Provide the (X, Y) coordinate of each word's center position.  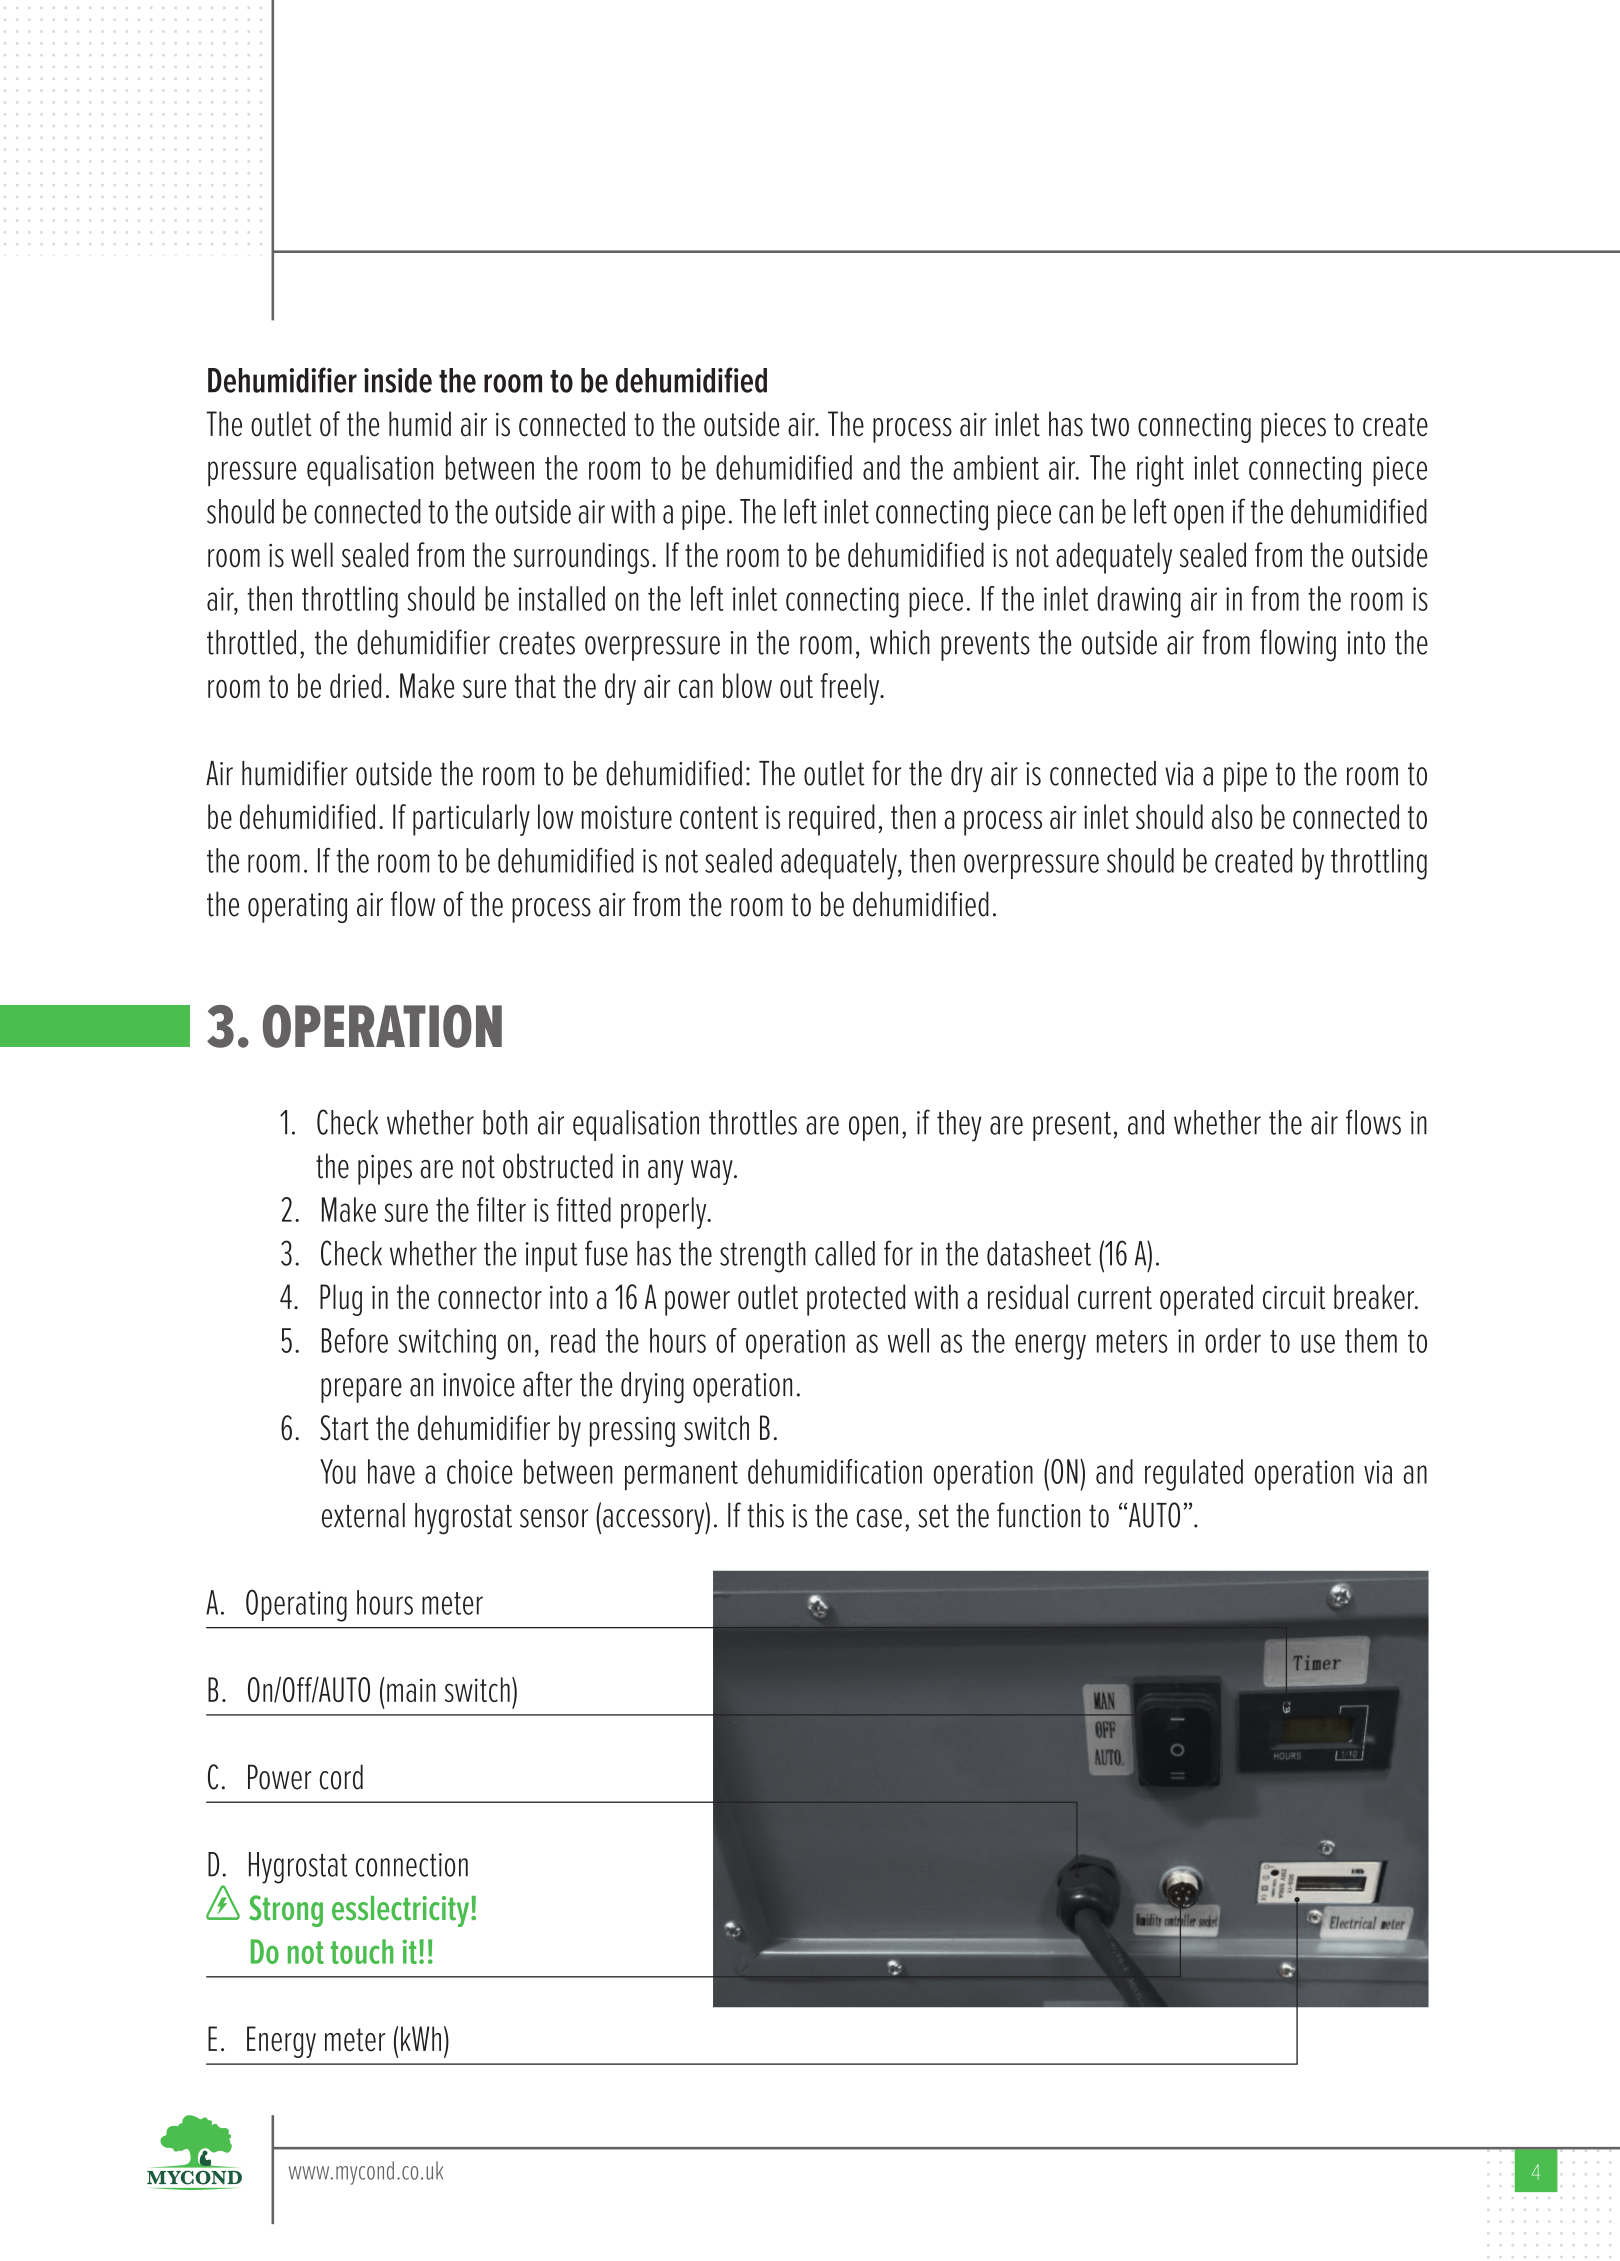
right (1160, 471)
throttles (753, 1122)
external (363, 1515)
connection (412, 1865)
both (505, 1122)
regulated (1194, 1475)
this (765, 1515)
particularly (471, 820)
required (832, 820)
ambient (996, 467)
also (1232, 816)
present (1072, 1126)
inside (398, 380)
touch (362, 1951)
